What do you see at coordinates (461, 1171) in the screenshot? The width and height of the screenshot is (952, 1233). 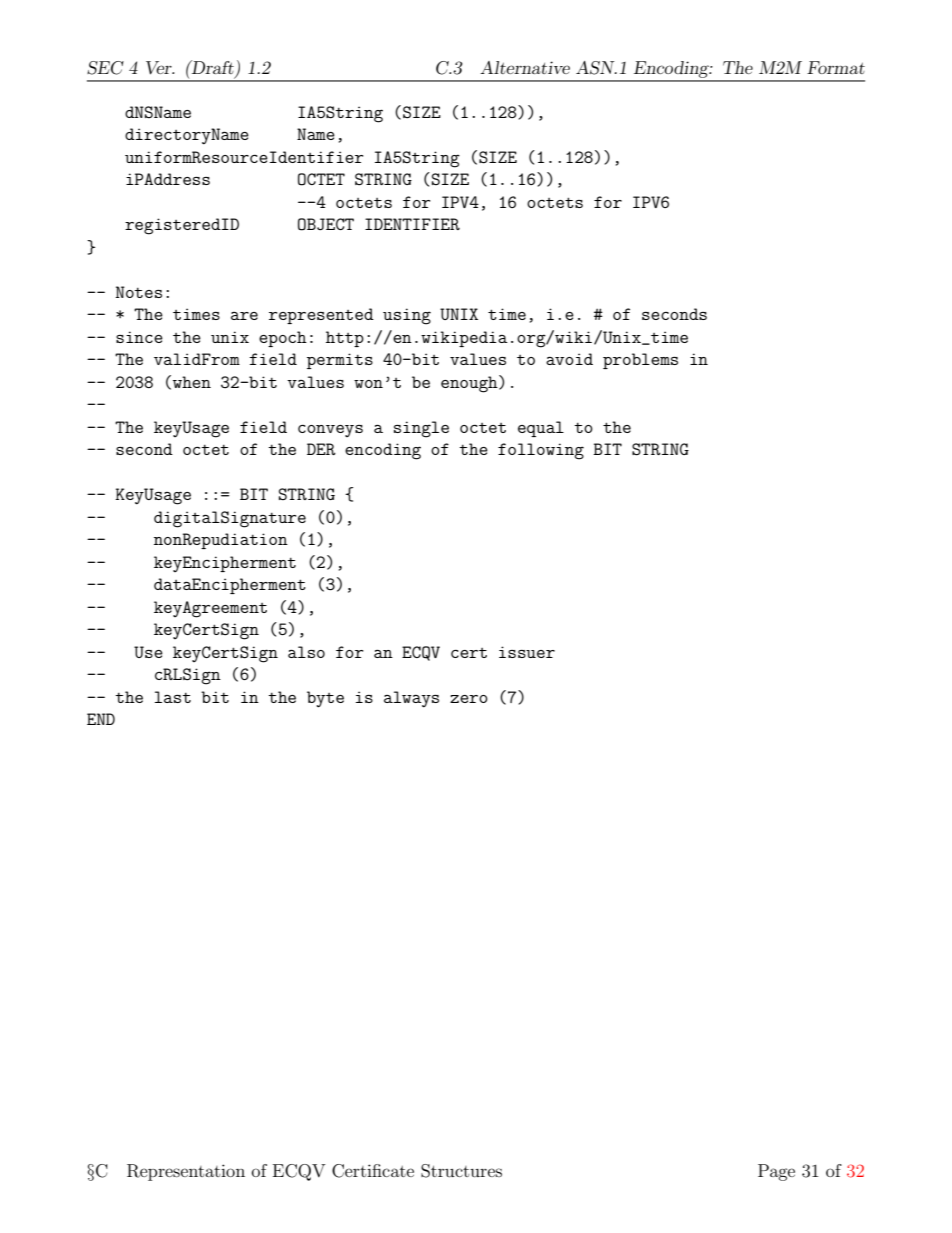 I see `Structures` at bounding box center [461, 1171].
